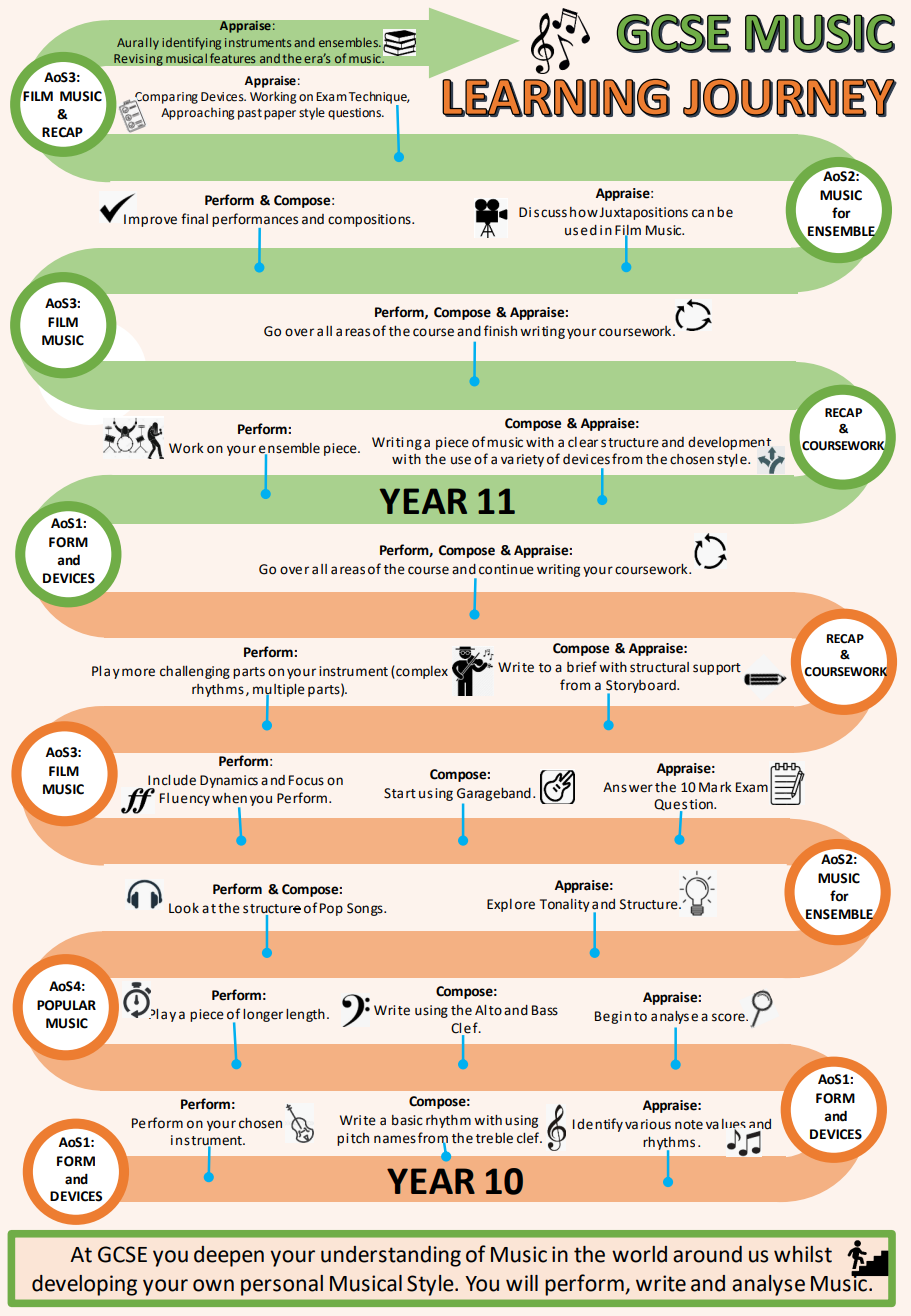 This image has width=911, height=1316. I want to click on GCSE, so click(122, 1254).
